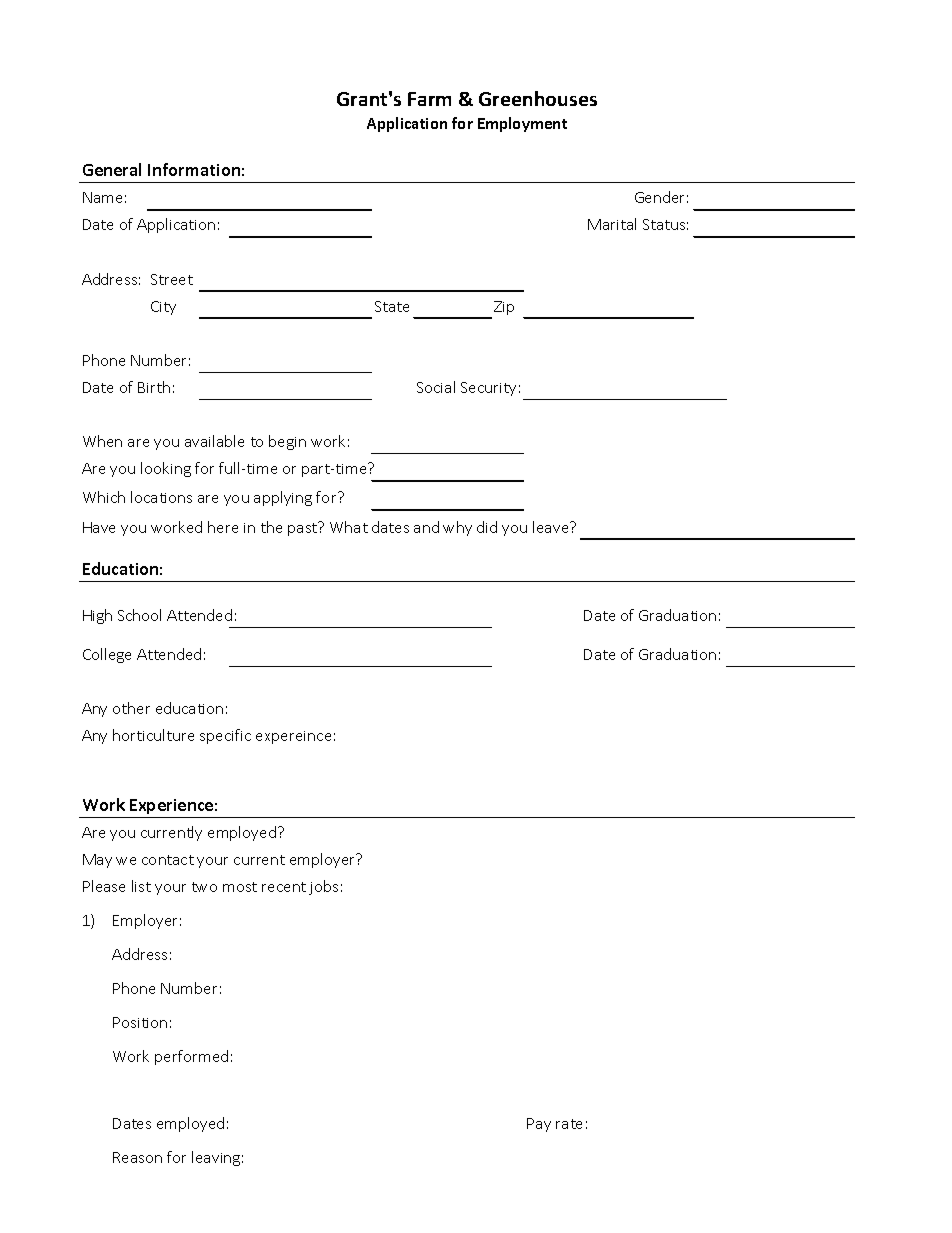 The width and height of the screenshot is (952, 1233). What do you see at coordinates (429, 99) in the screenshot?
I see `Farm` at bounding box center [429, 99].
